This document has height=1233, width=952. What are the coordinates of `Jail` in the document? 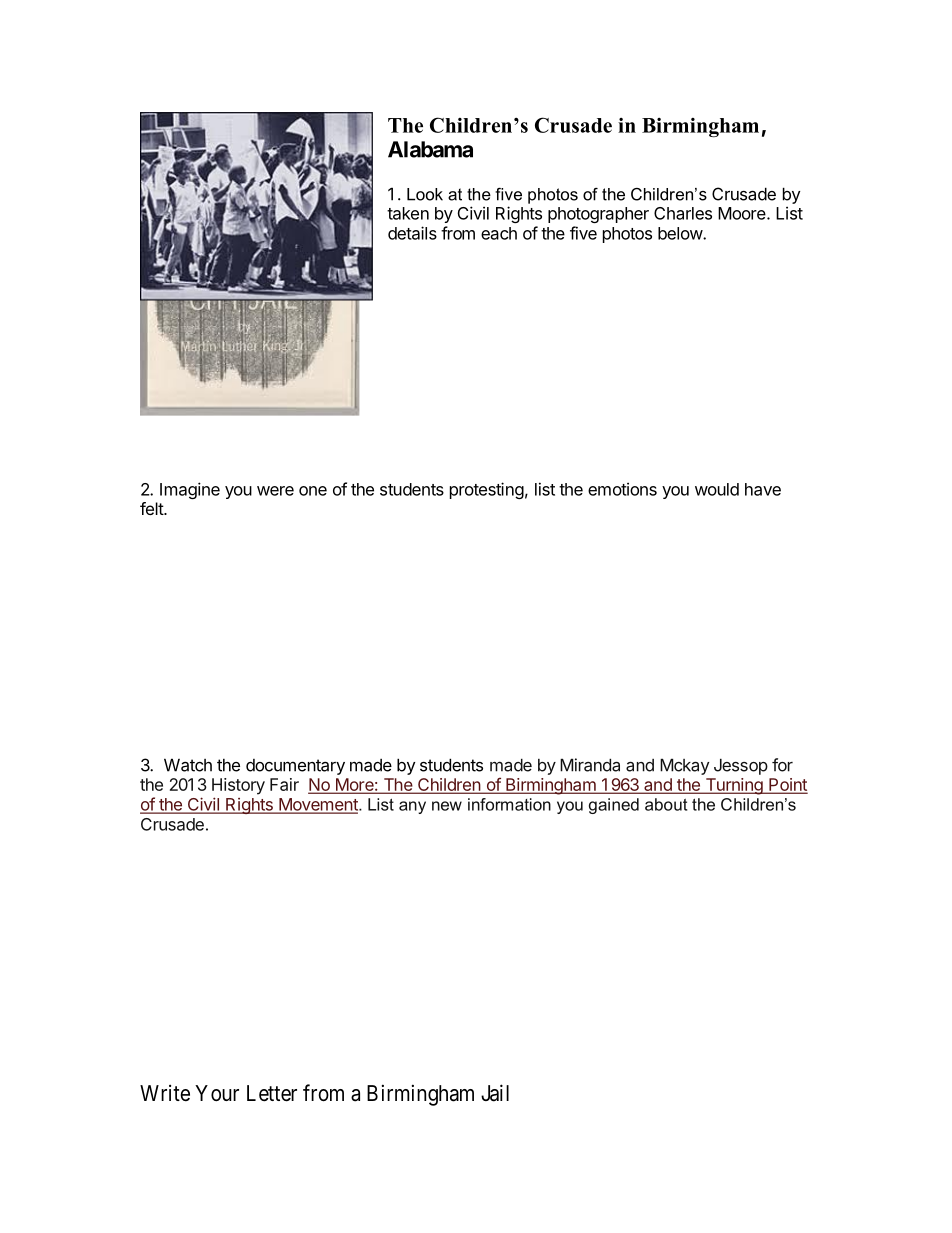 It's located at (495, 1093).
